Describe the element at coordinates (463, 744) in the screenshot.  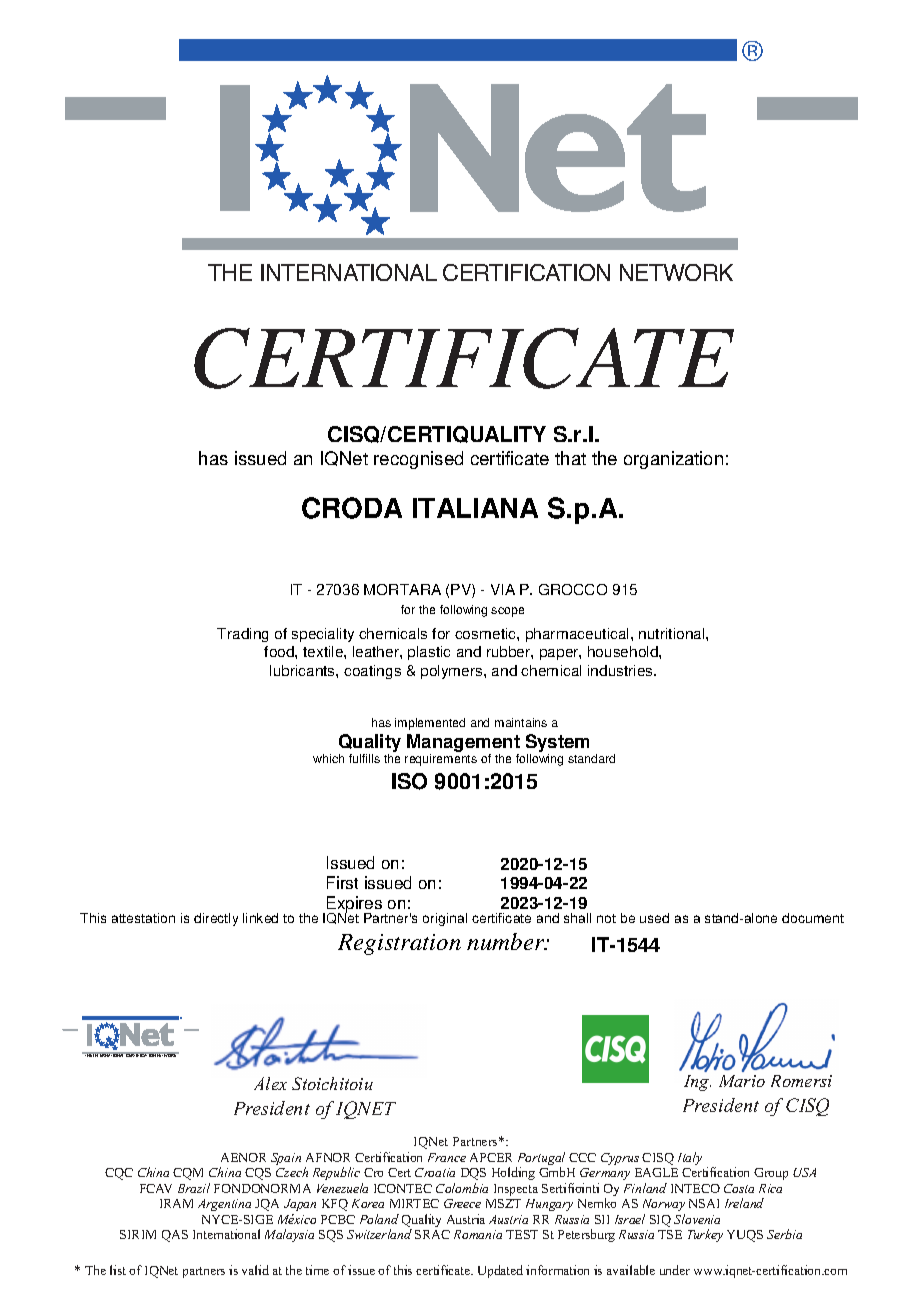
I see `Management` at that location.
